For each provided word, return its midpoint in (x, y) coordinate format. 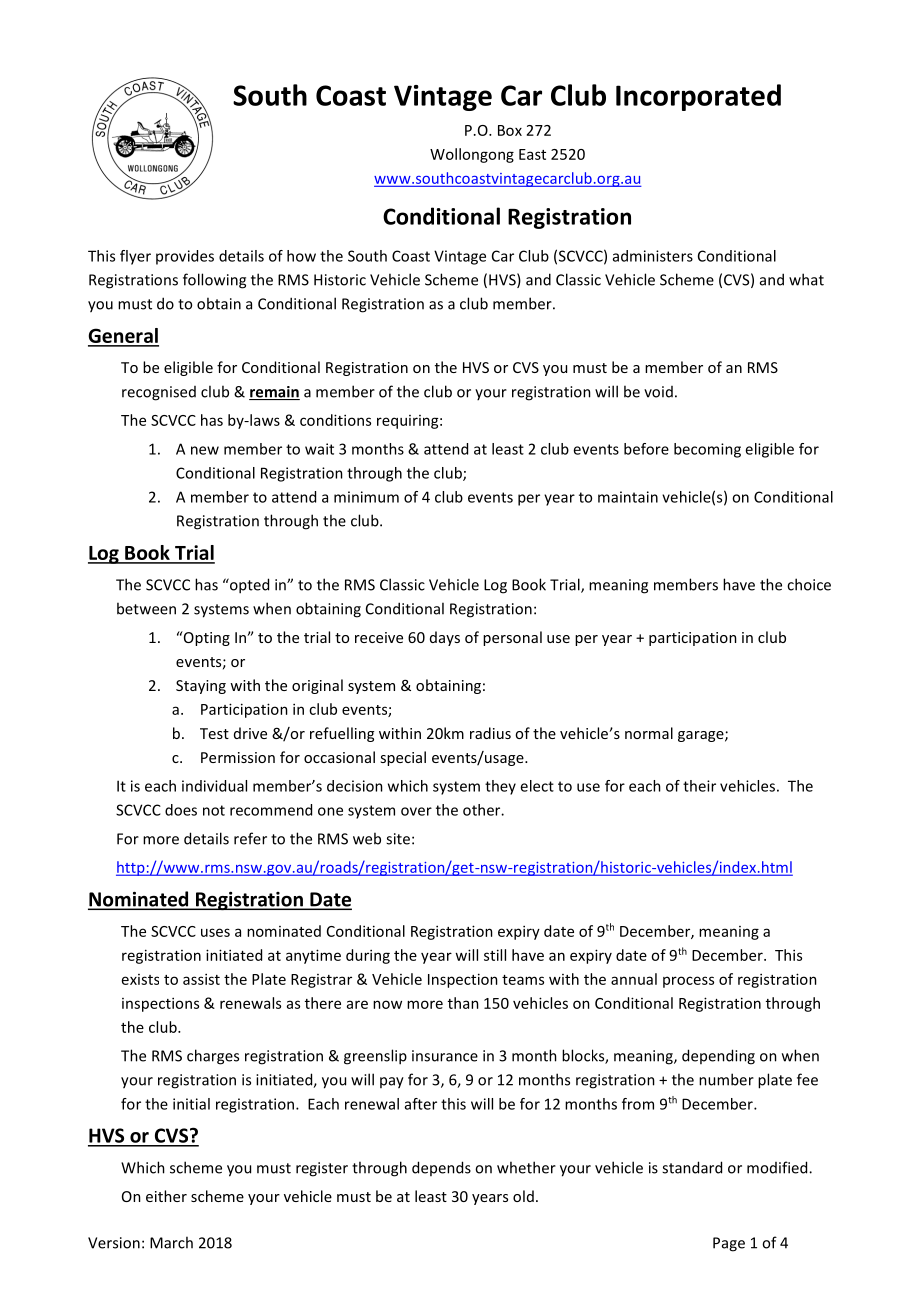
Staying (201, 687)
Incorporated (698, 97)
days (445, 638)
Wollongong (472, 155)
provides (185, 257)
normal (649, 733)
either (166, 1196)
